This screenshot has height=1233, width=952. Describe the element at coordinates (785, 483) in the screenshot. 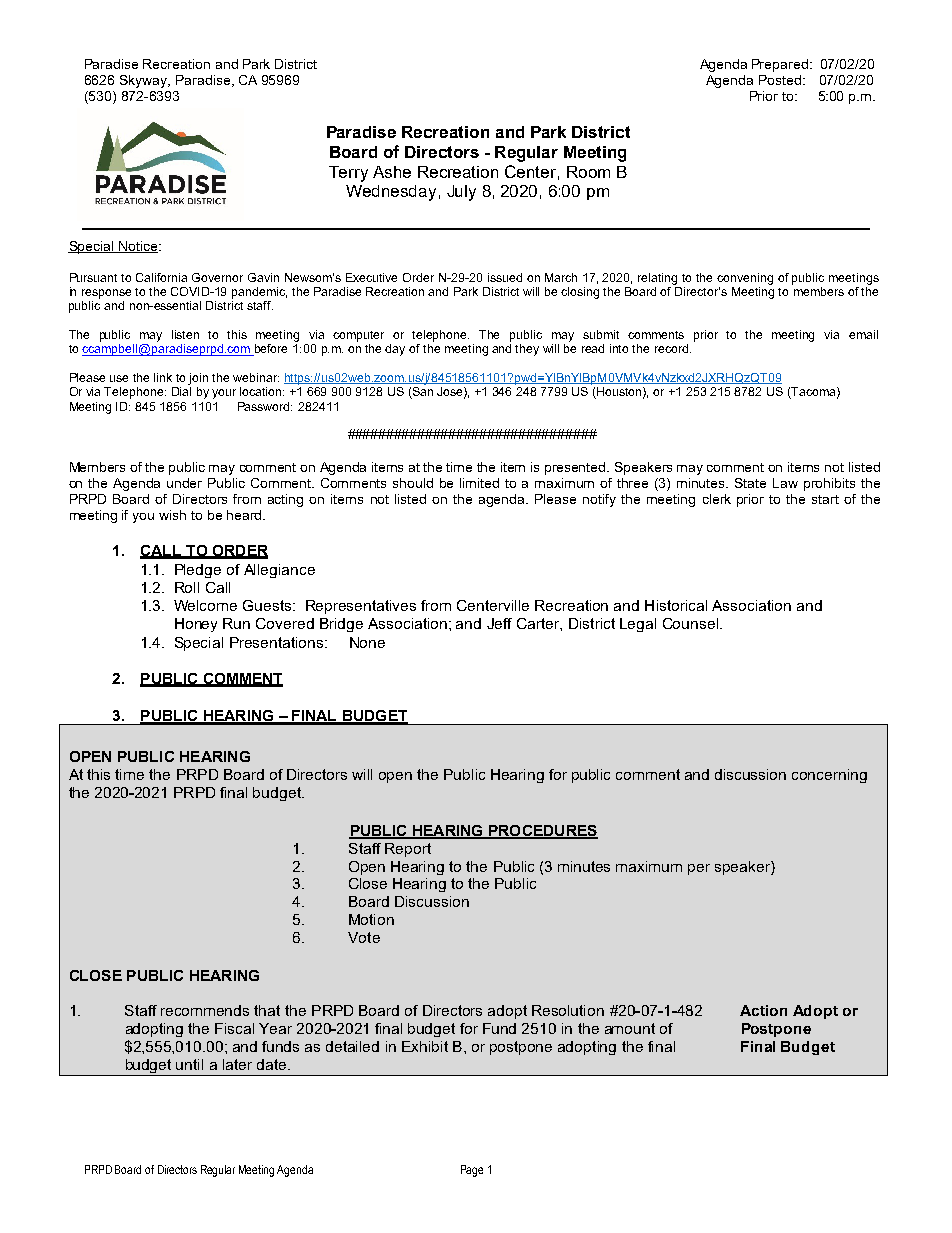

I see `Law` at that location.
